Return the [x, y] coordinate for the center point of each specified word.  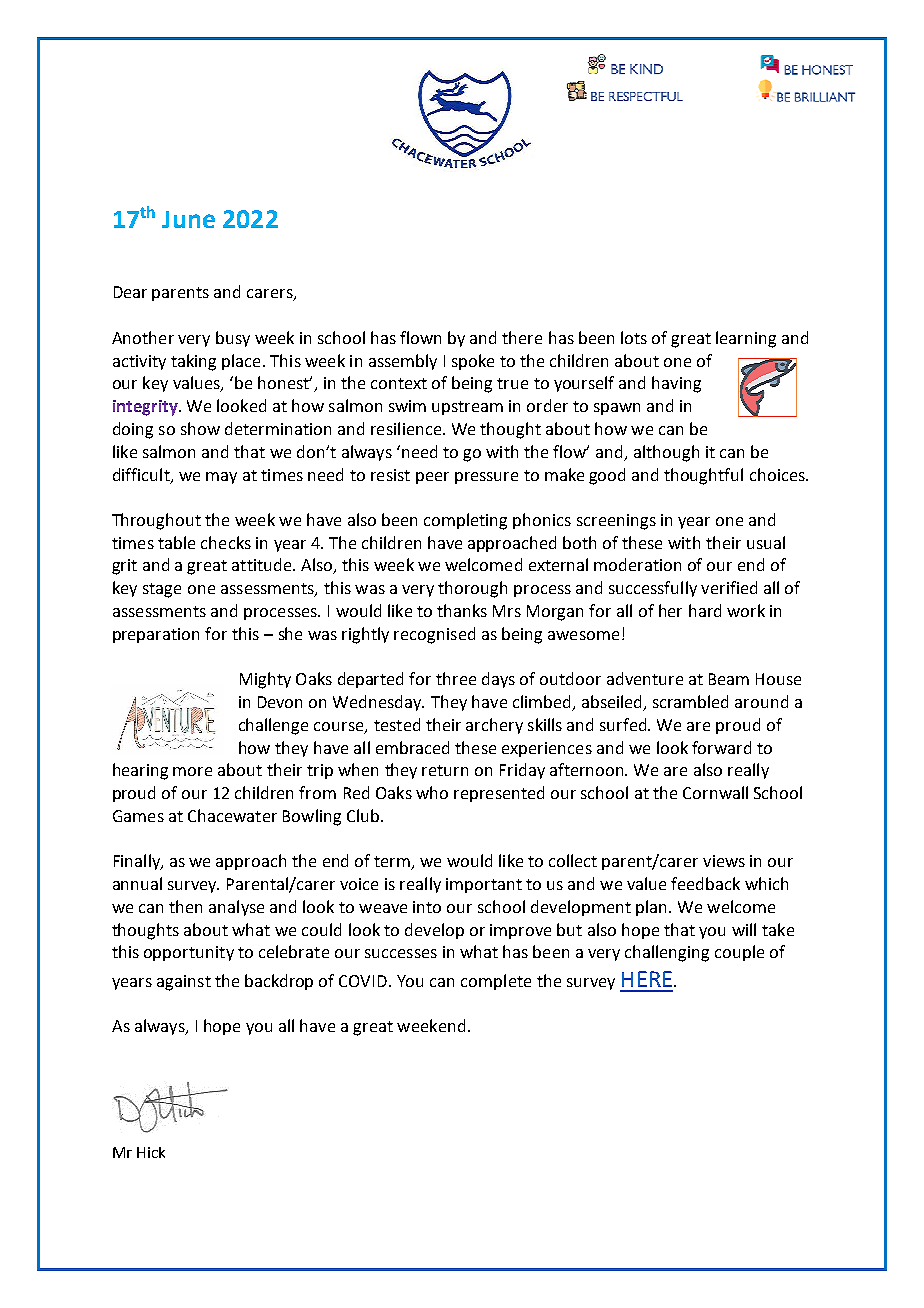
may [221, 478]
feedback [705, 883]
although [666, 453]
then [185, 906]
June [188, 219]
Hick [151, 1152]
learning [746, 339]
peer [432, 478]
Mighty [265, 680]
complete [496, 982]
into [427, 907]
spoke [473, 362]
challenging [667, 953]
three [456, 678]
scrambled [690, 701]
